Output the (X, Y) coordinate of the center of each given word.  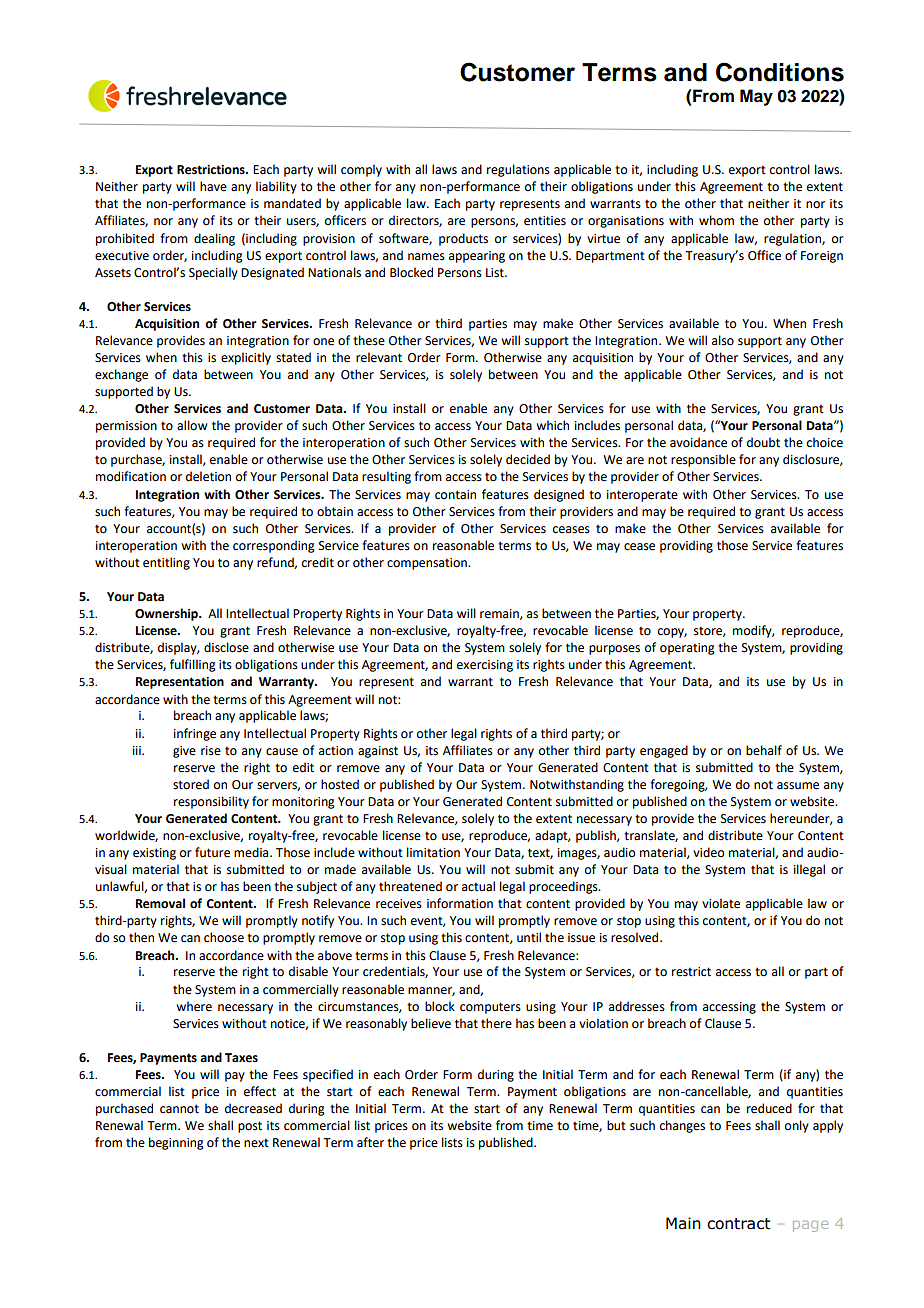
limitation (433, 852)
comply (361, 170)
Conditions (780, 72)
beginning (176, 1143)
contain (455, 495)
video (708, 852)
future (212, 852)
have (213, 186)
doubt (763, 442)
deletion (208, 476)
